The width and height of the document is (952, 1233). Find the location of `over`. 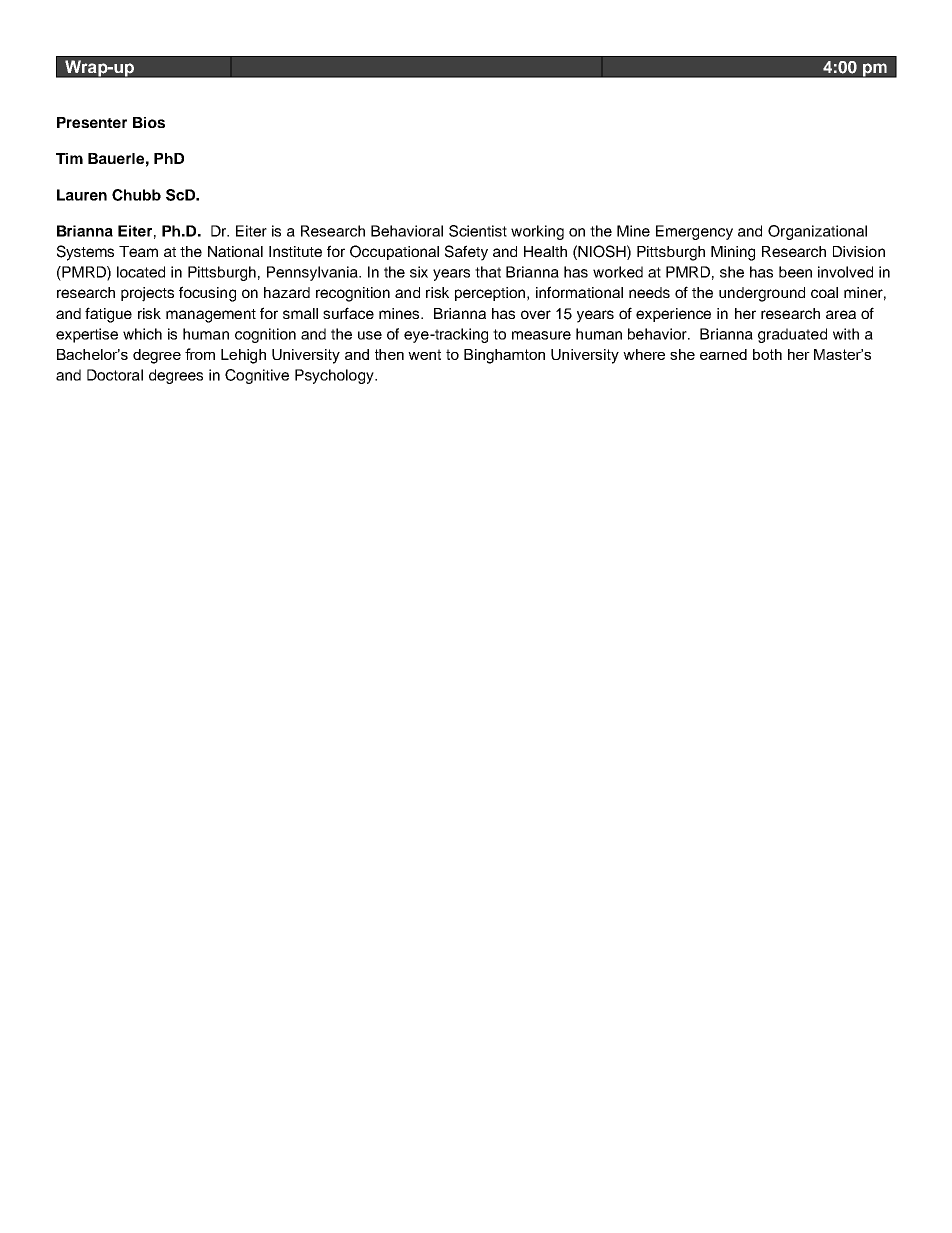

over is located at coordinates (536, 314).
